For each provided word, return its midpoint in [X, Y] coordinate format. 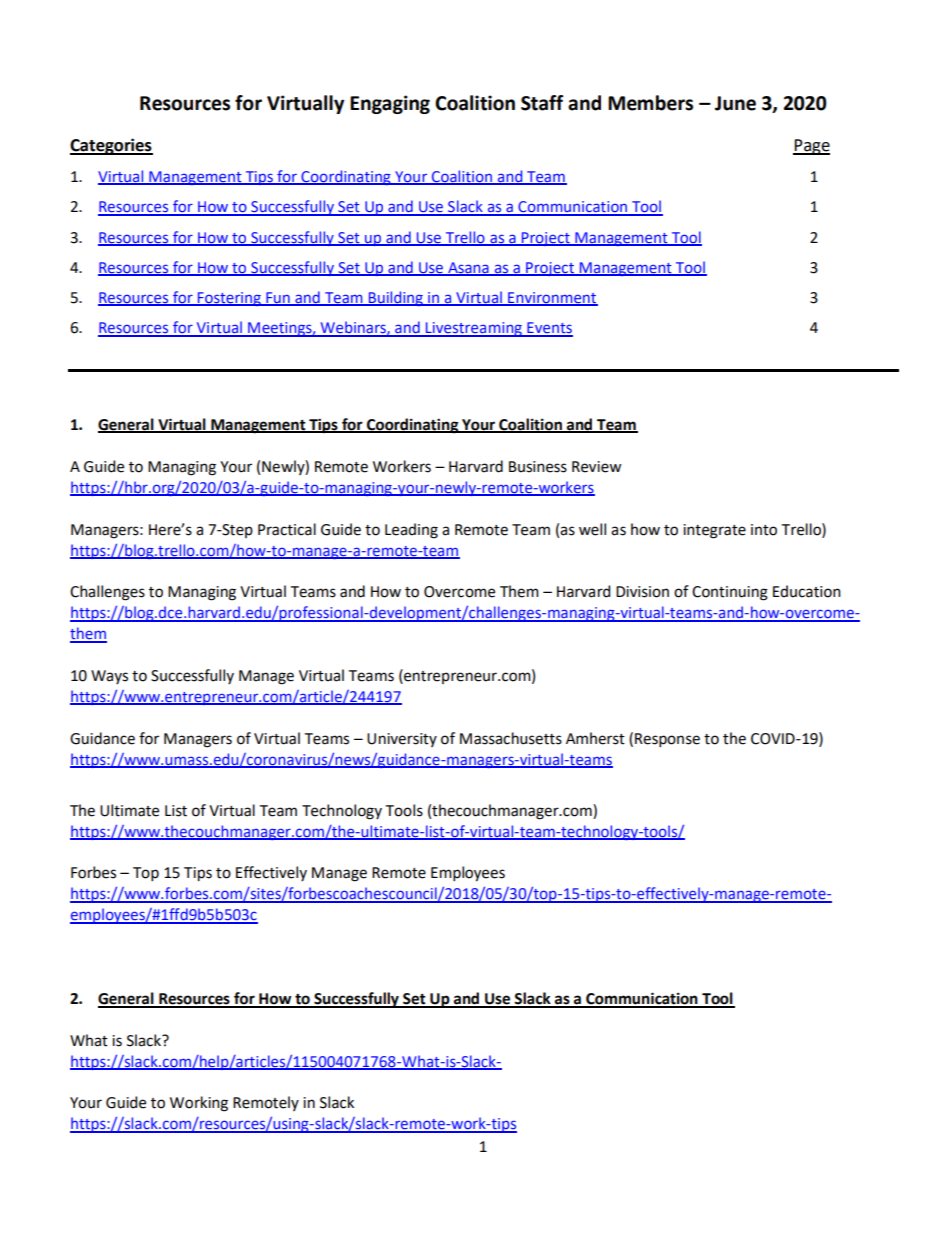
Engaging [390, 104]
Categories [111, 146]
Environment [552, 298]
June [735, 103]
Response [667, 740]
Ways [109, 677]
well [592, 529]
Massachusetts [511, 738]
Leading [411, 531]
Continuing [730, 593]
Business [538, 467]
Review [596, 467]
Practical [287, 529]
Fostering [229, 299]
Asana [468, 268]
